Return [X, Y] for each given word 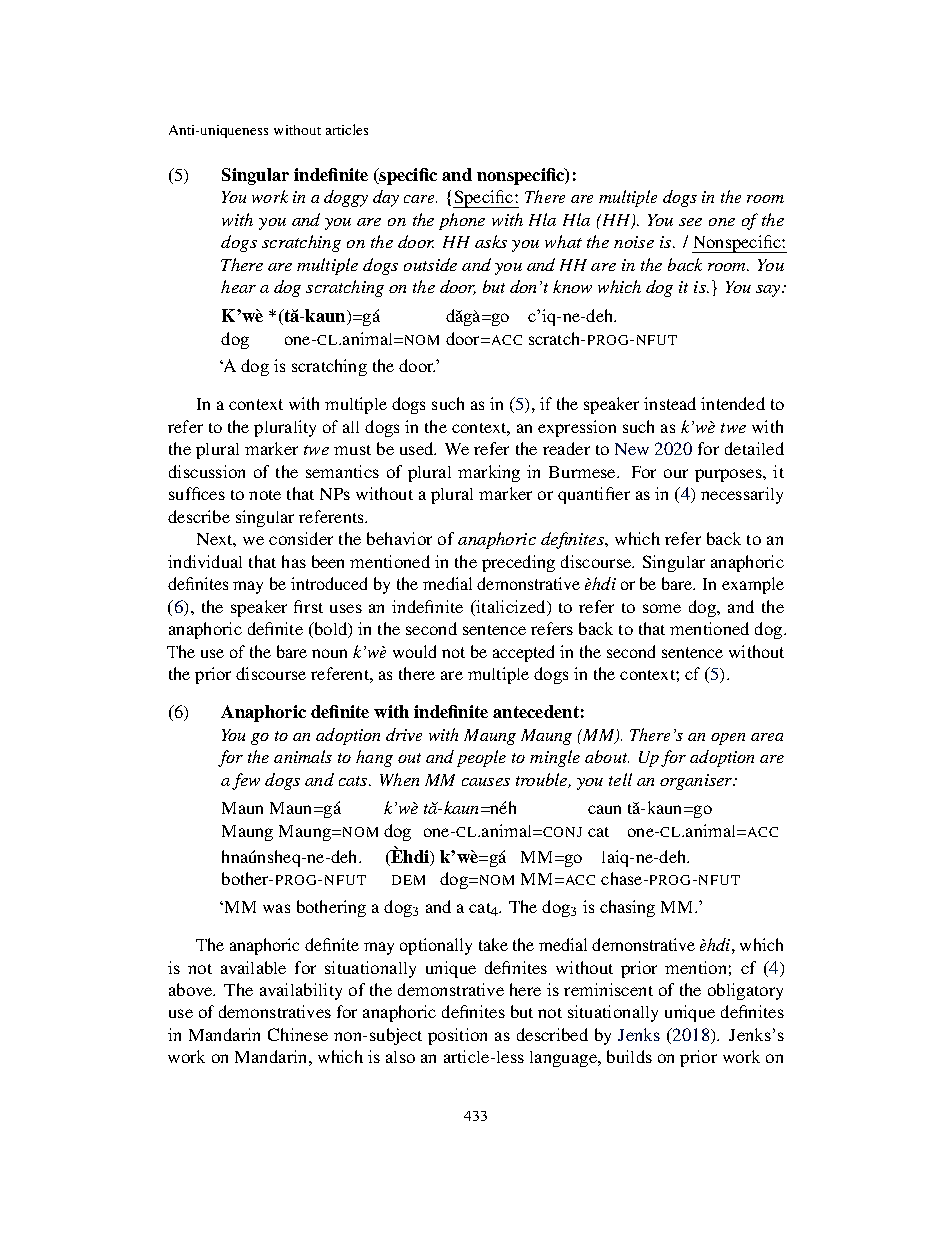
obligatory [745, 991]
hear [238, 286]
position [457, 1036]
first [308, 606]
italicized [511, 606]
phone [462, 221]
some [662, 608]
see [690, 222]
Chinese [298, 1034]
